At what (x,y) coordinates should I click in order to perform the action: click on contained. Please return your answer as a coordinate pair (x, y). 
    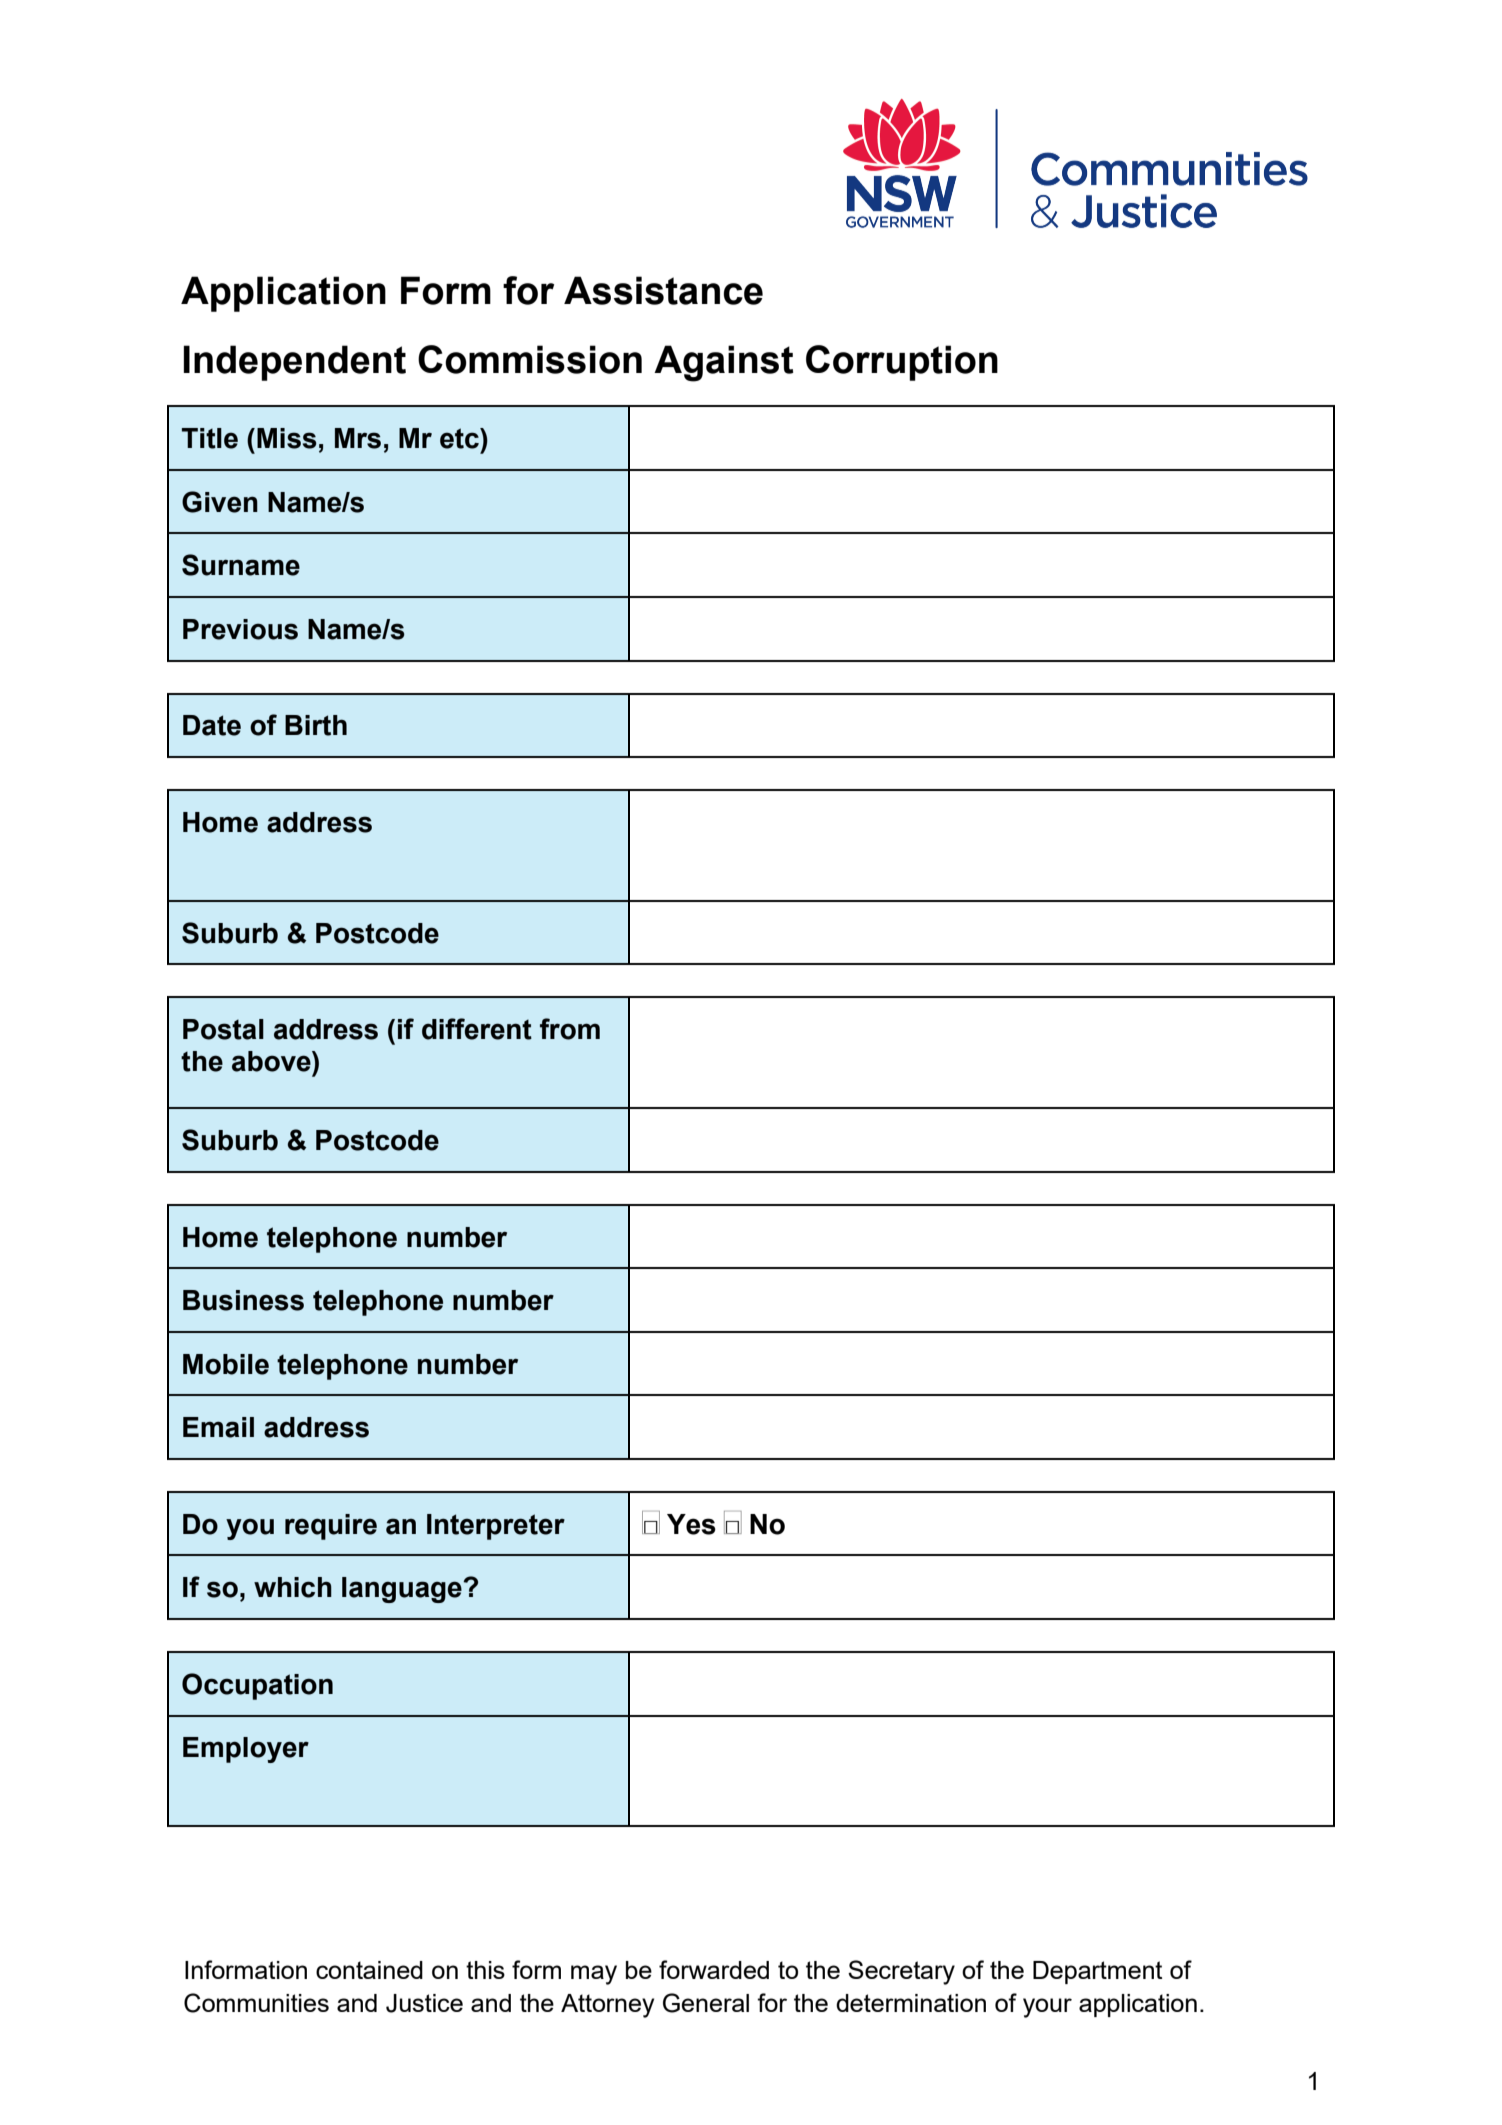
    Looking at the image, I should click on (369, 1970).
